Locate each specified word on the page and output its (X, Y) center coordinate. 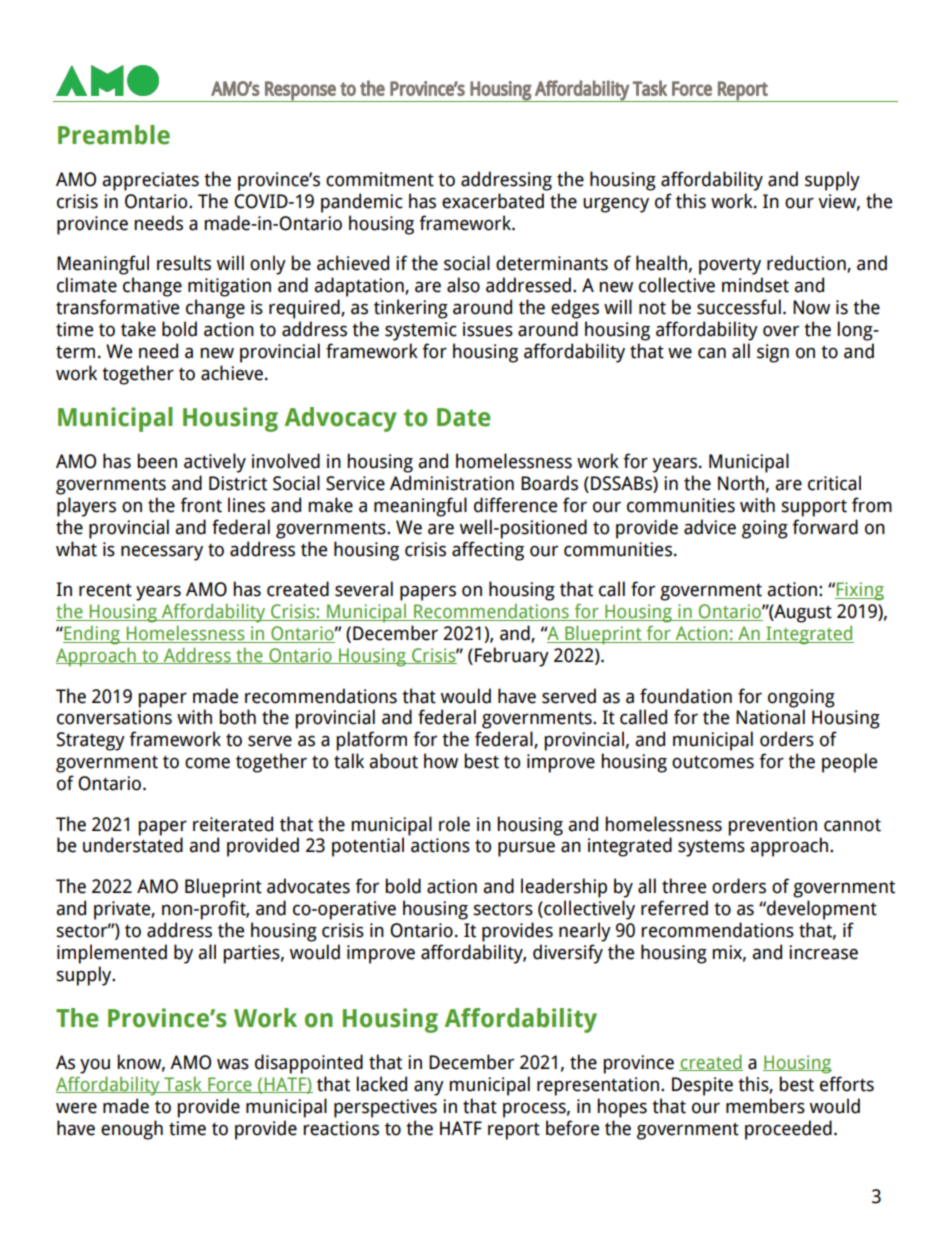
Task (183, 1084)
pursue (526, 849)
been (157, 461)
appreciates (150, 181)
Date (463, 417)
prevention (772, 826)
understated (133, 845)
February (512, 657)
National (770, 717)
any (429, 1088)
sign (773, 353)
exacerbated (493, 201)
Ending (92, 635)
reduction (807, 264)
